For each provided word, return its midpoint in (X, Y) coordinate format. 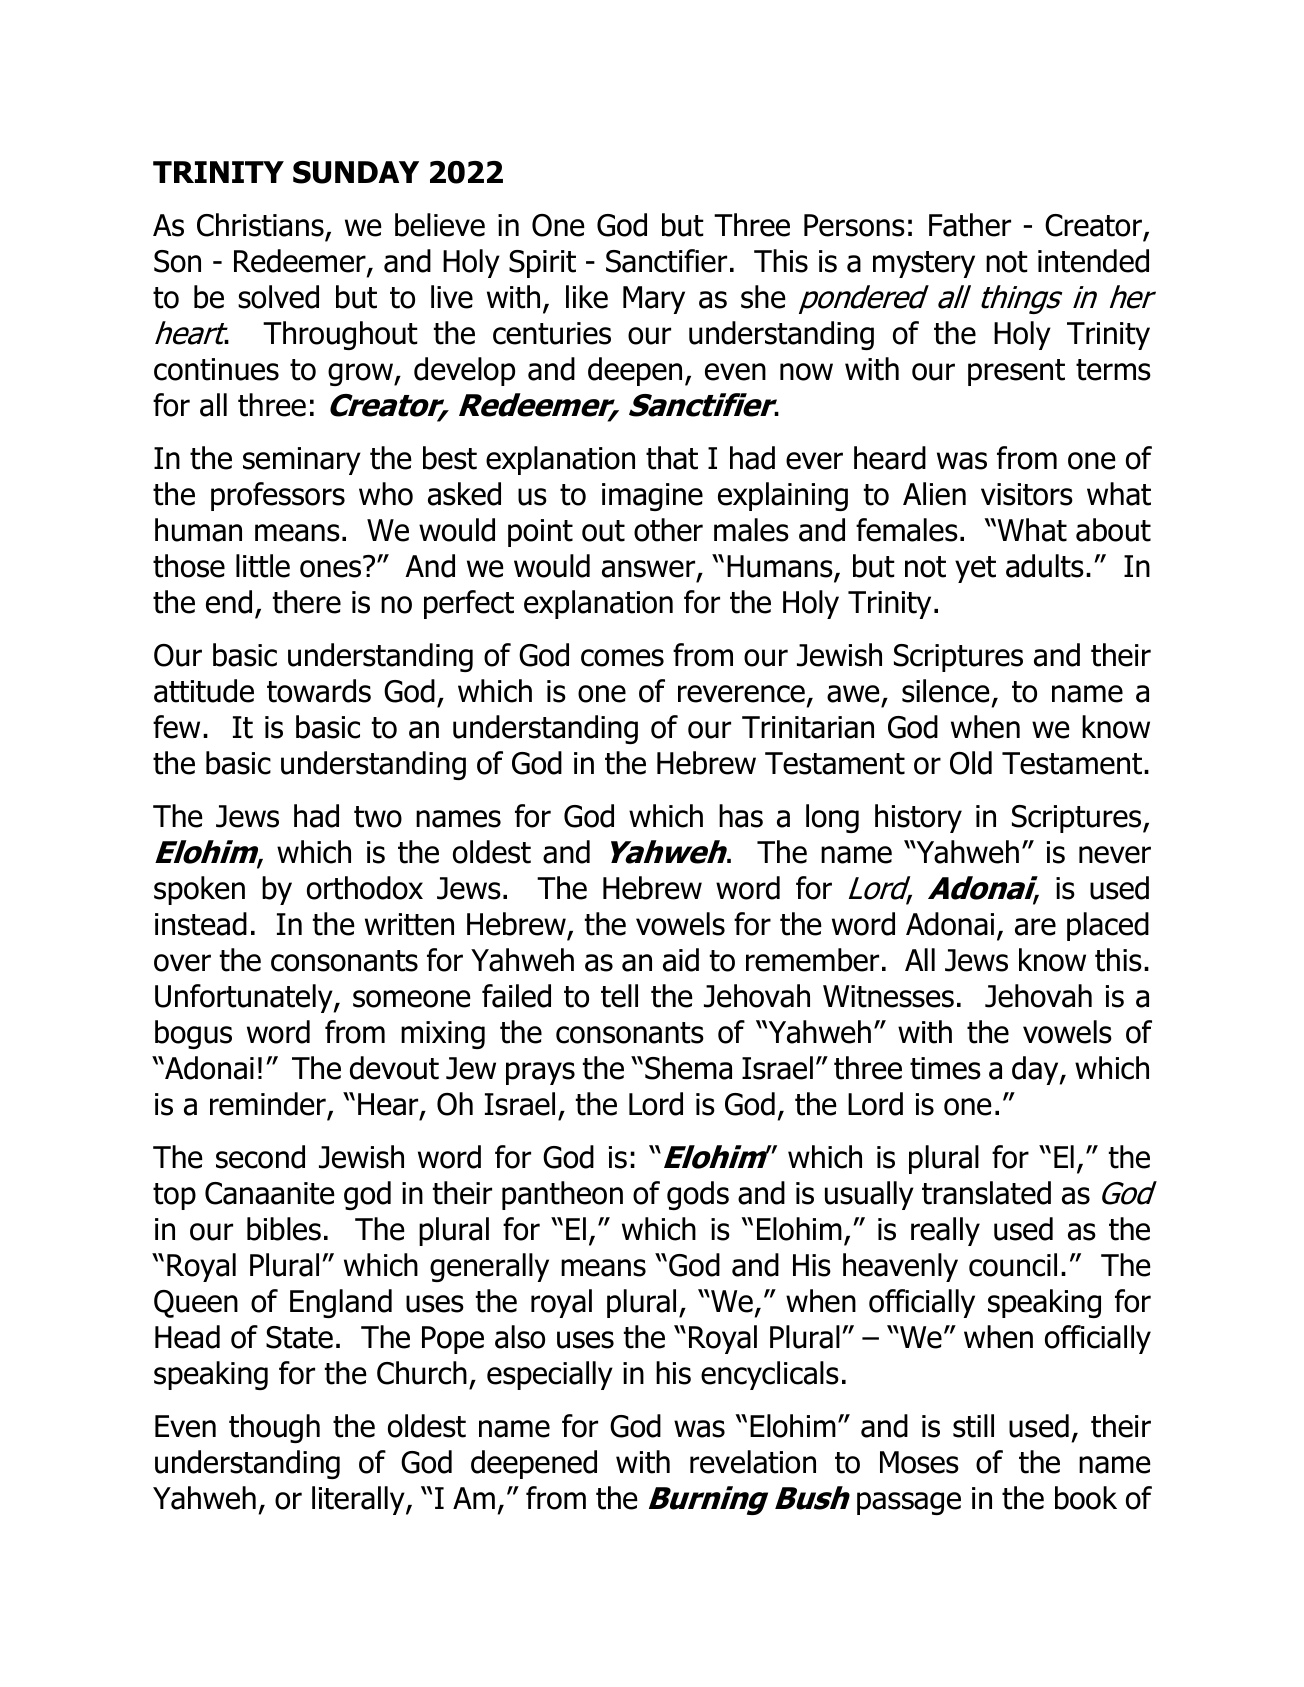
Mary (654, 300)
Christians (260, 225)
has (741, 816)
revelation (753, 1462)
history (918, 818)
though (274, 1428)
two (378, 817)
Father (970, 225)
